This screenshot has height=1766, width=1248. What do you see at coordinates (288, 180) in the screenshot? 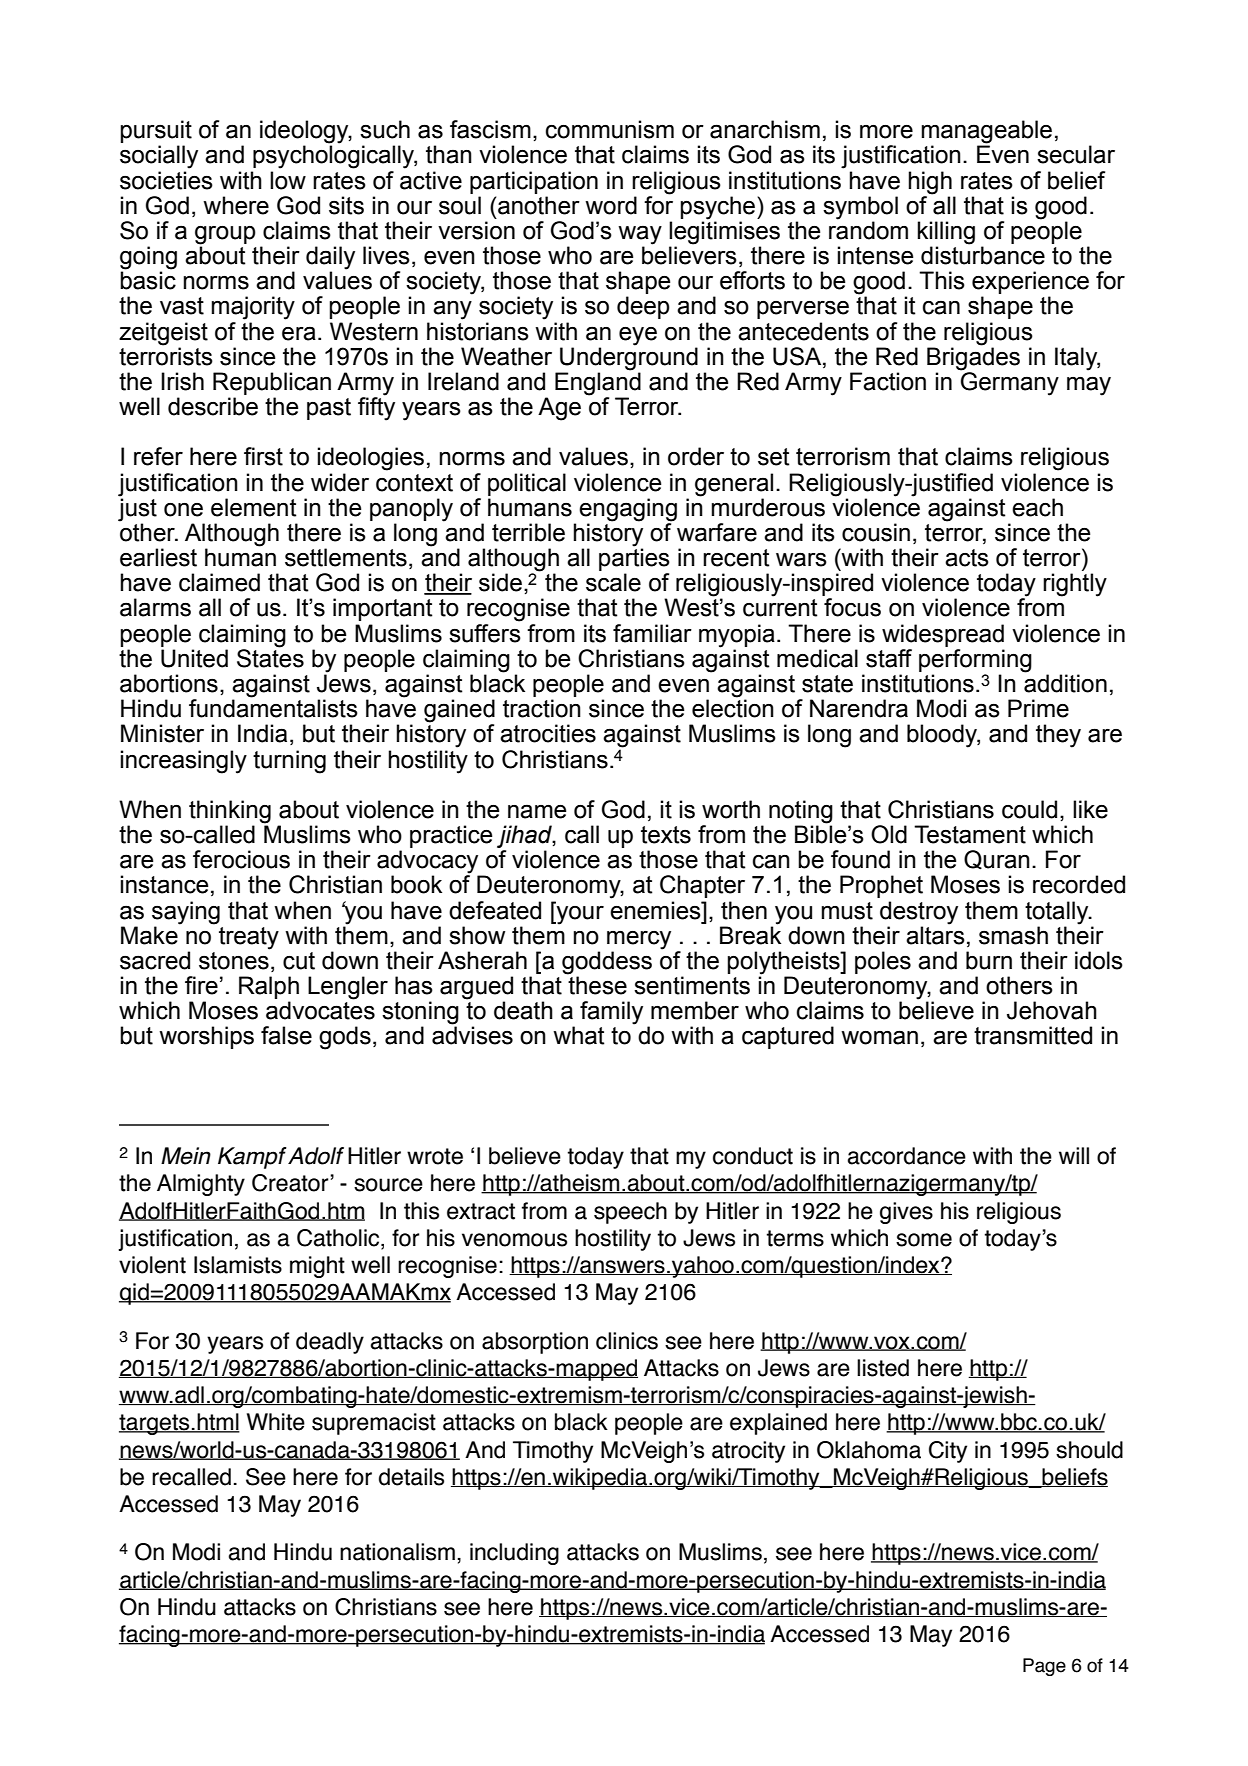
I see `low` at bounding box center [288, 180].
